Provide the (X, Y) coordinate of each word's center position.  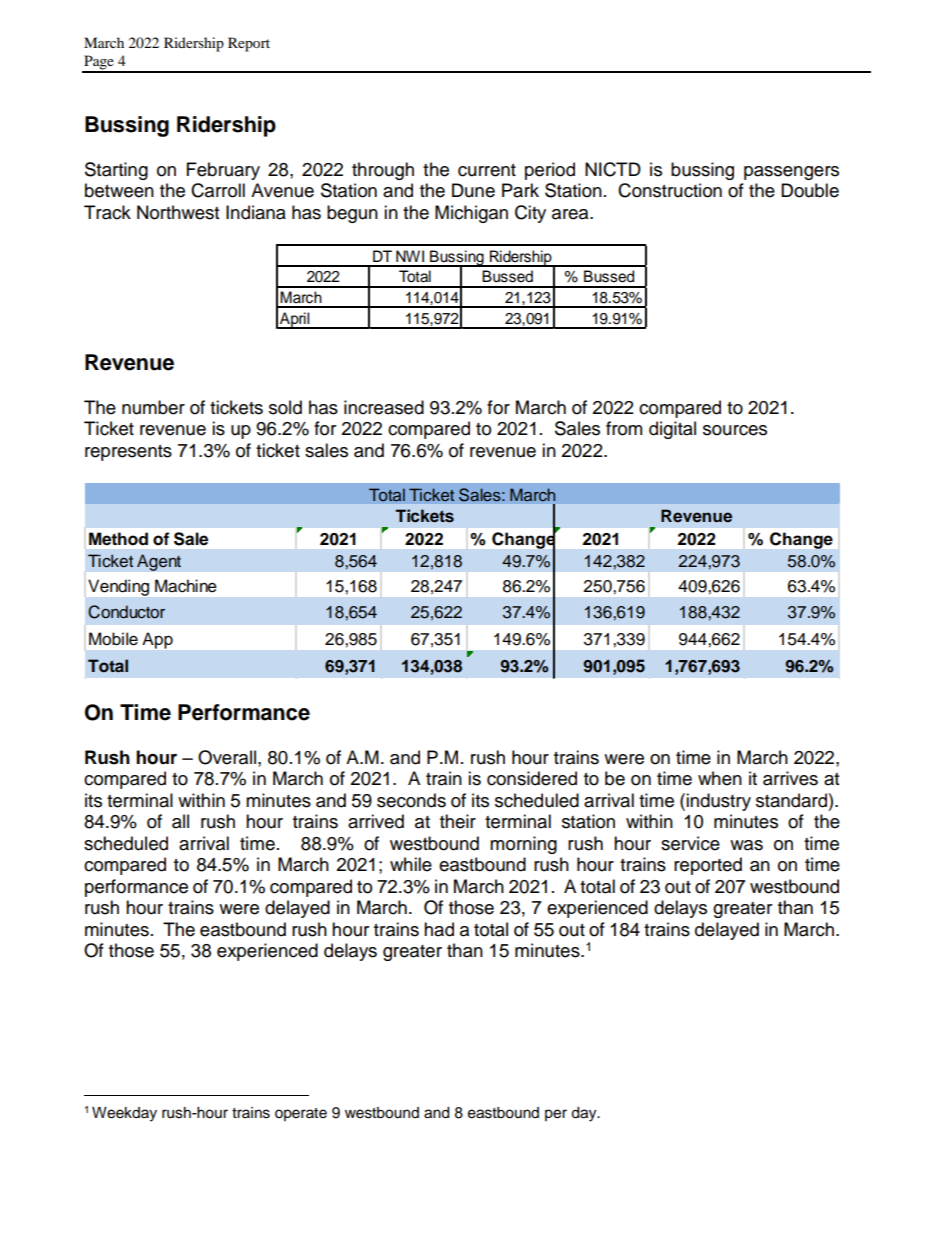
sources (735, 430)
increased (384, 407)
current (487, 170)
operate (301, 1114)
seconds (411, 800)
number (153, 407)
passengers (791, 173)
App (157, 640)
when (720, 778)
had (439, 929)
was (746, 845)
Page (99, 63)
